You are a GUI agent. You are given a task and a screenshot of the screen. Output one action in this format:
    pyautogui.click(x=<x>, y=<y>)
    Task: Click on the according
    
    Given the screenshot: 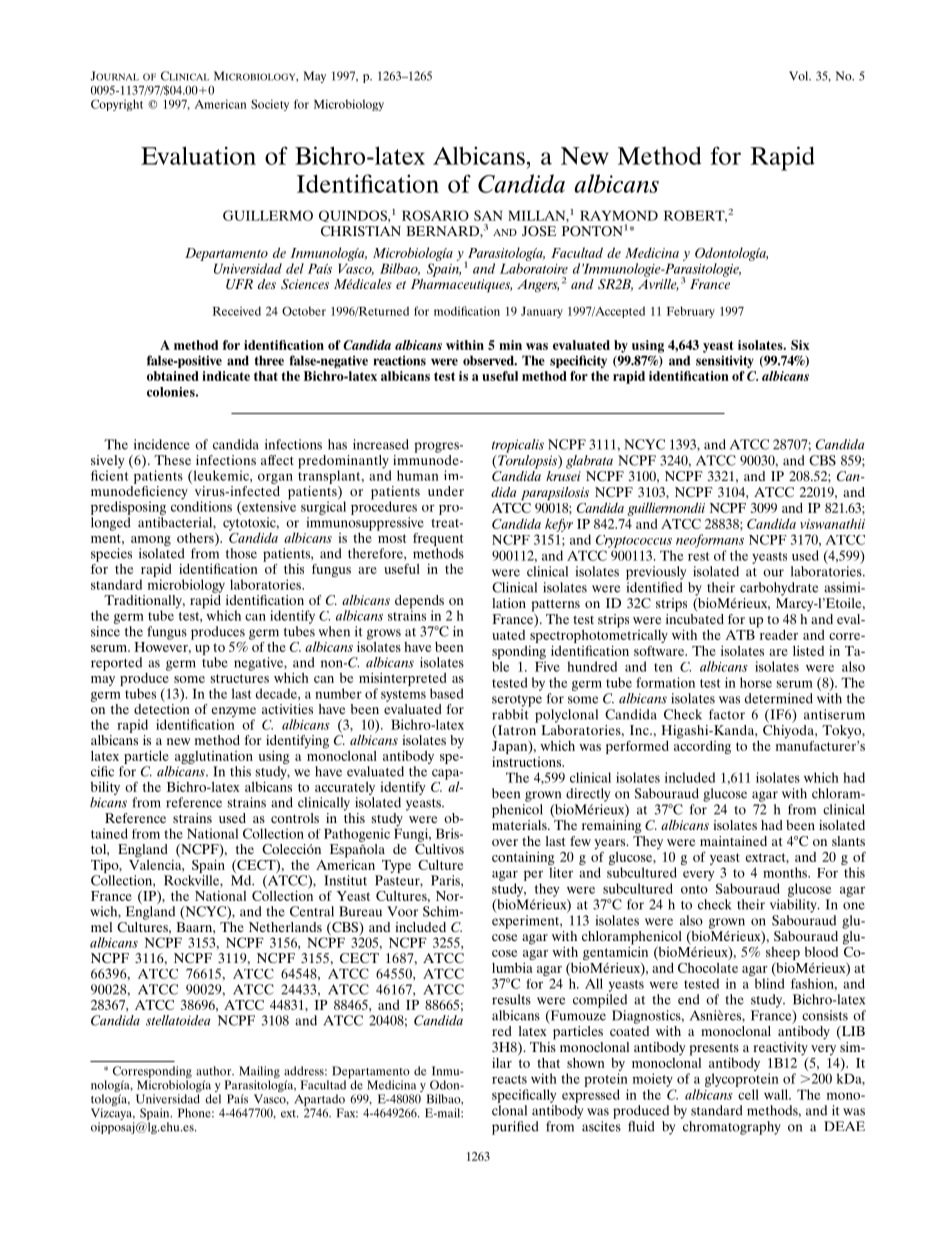 What is the action you would take?
    pyautogui.click(x=702, y=746)
